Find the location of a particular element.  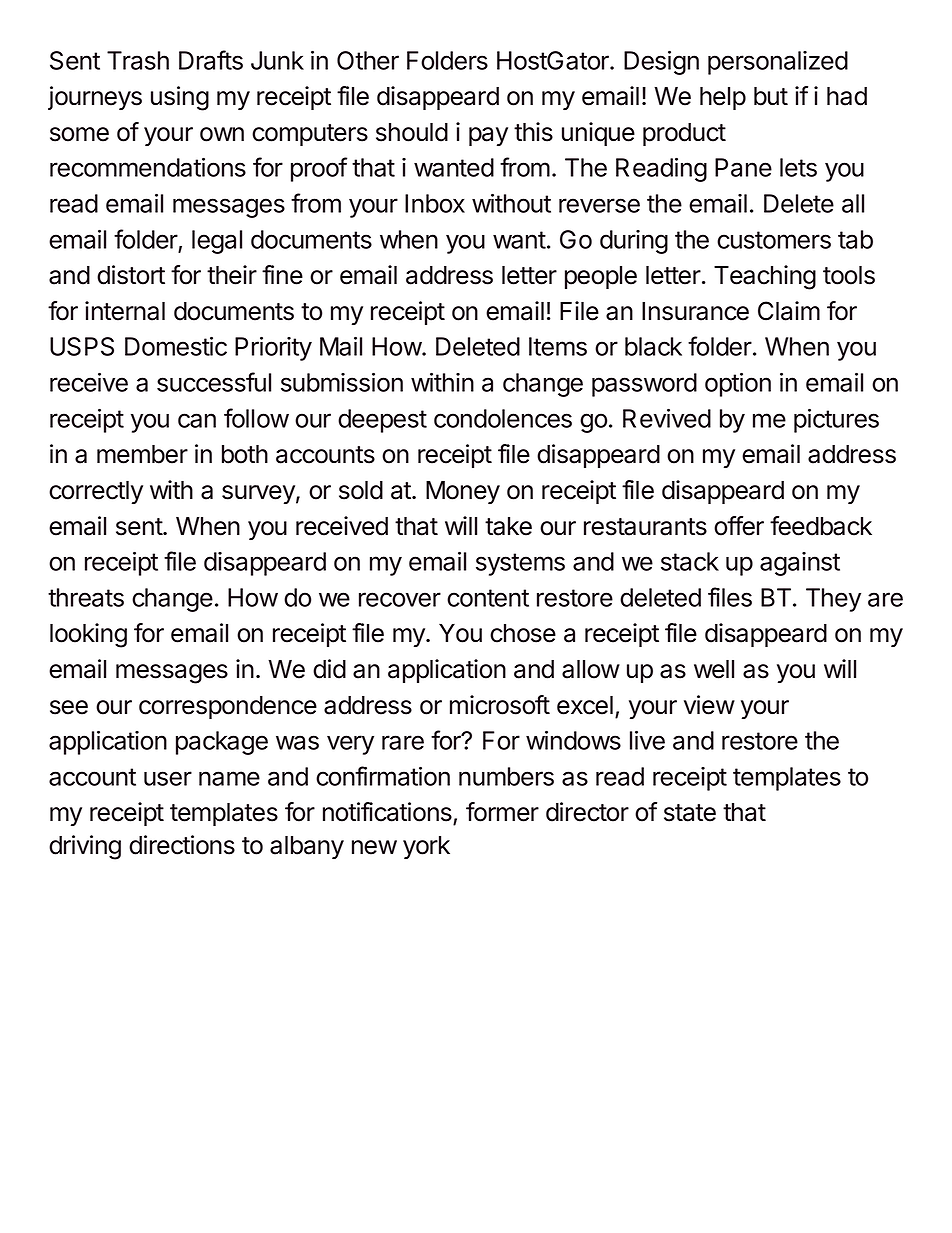

Other is located at coordinates (368, 60).
